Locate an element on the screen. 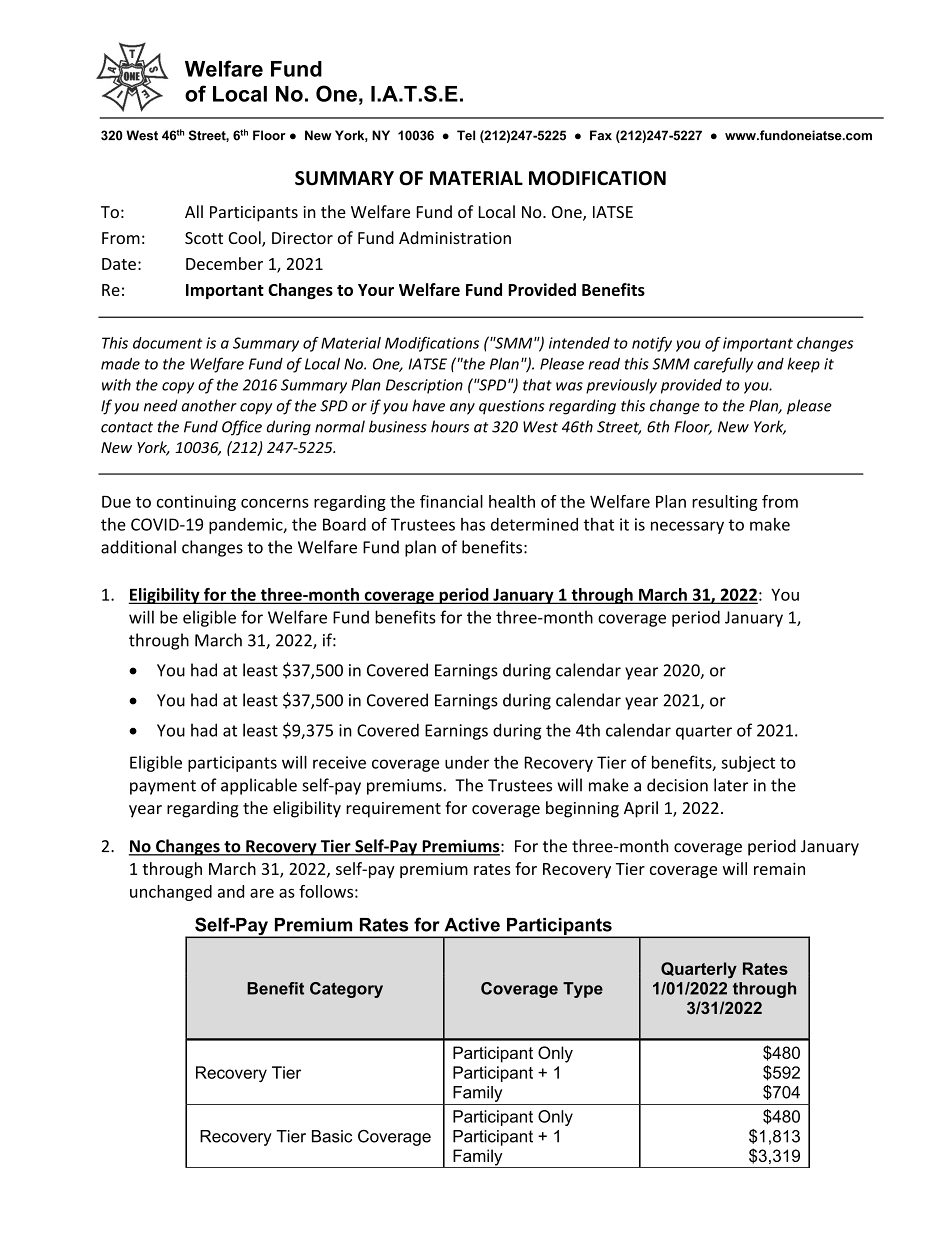 The image size is (952, 1233). under is located at coordinates (467, 762).
